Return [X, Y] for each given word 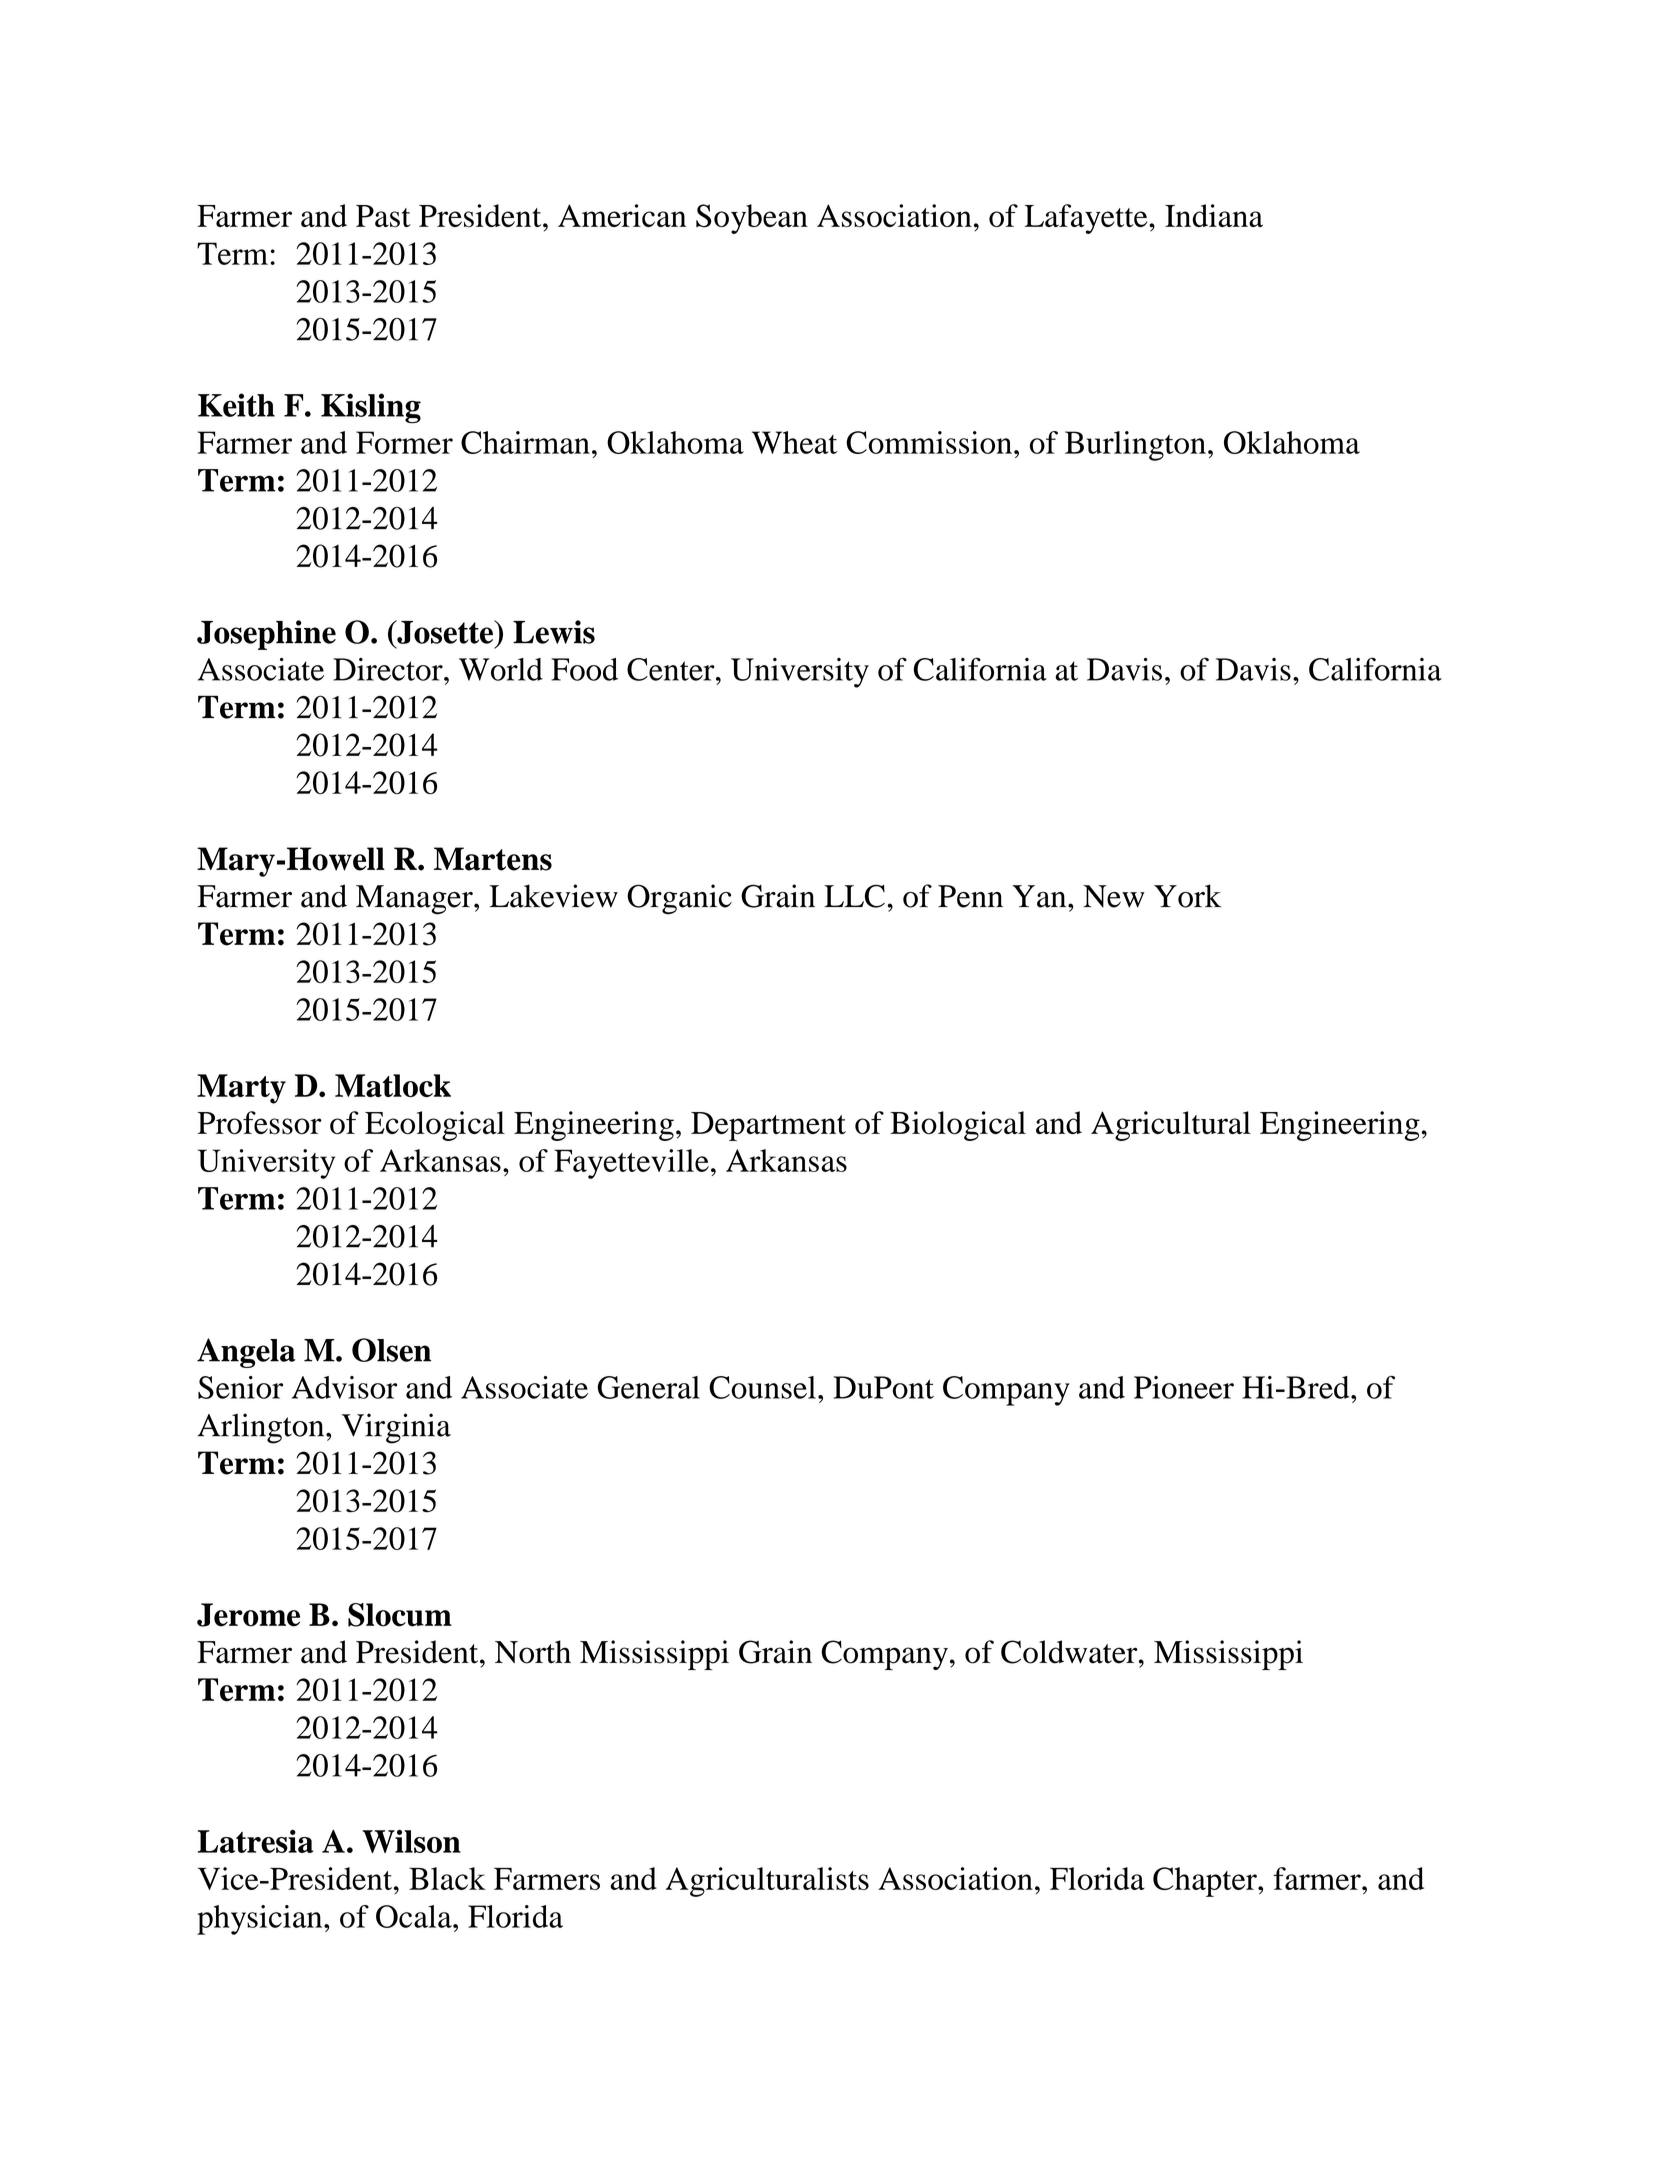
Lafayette [1087, 219]
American [622, 215]
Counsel [762, 1387]
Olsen [391, 1350]
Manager [415, 900]
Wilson [411, 1841]
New [1114, 896]
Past [383, 216]
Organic [679, 899]
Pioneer [1184, 1387]
